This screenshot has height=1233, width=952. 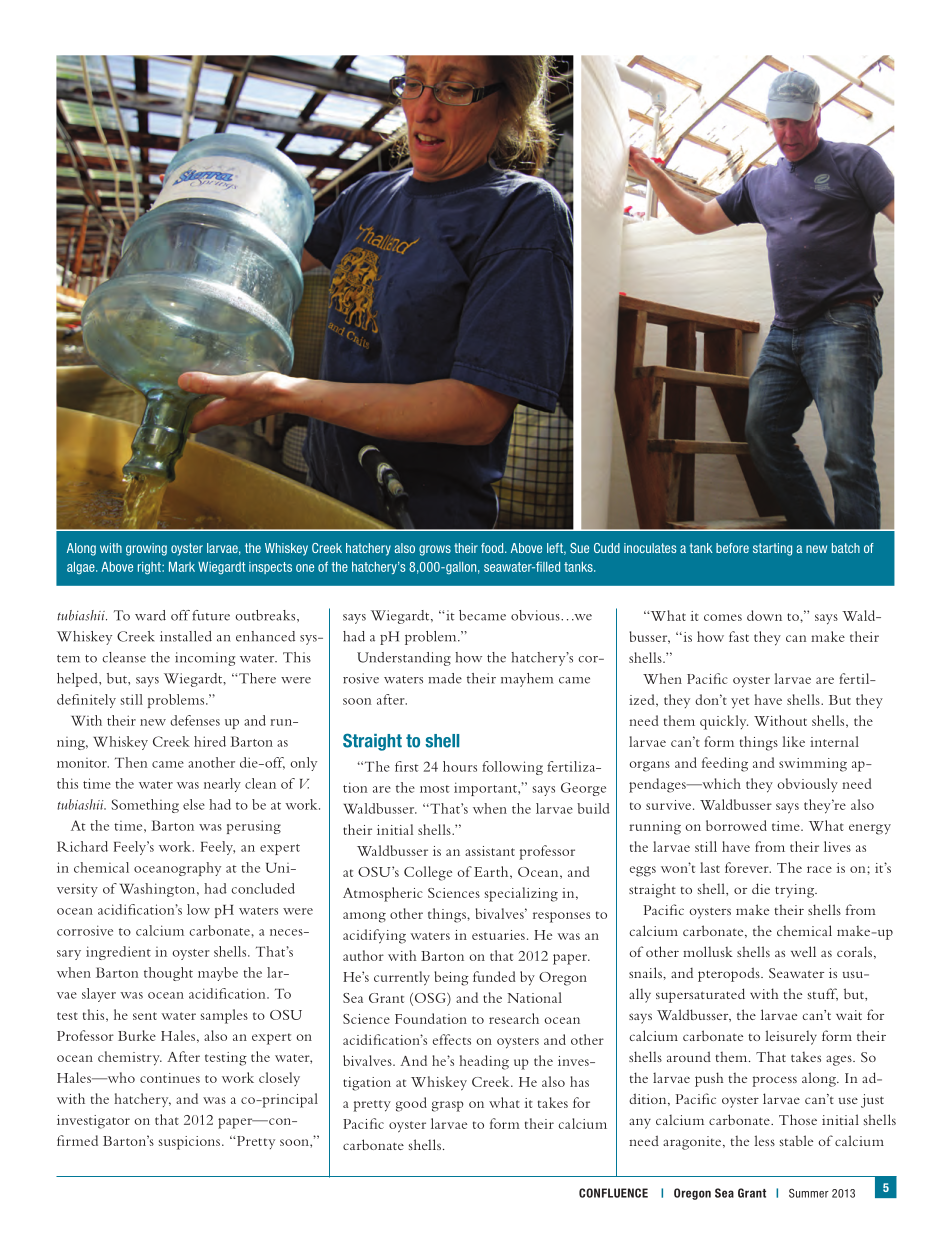 What do you see at coordinates (613, 1193) in the screenshot?
I see `CONFLUENCE` at bounding box center [613, 1193].
